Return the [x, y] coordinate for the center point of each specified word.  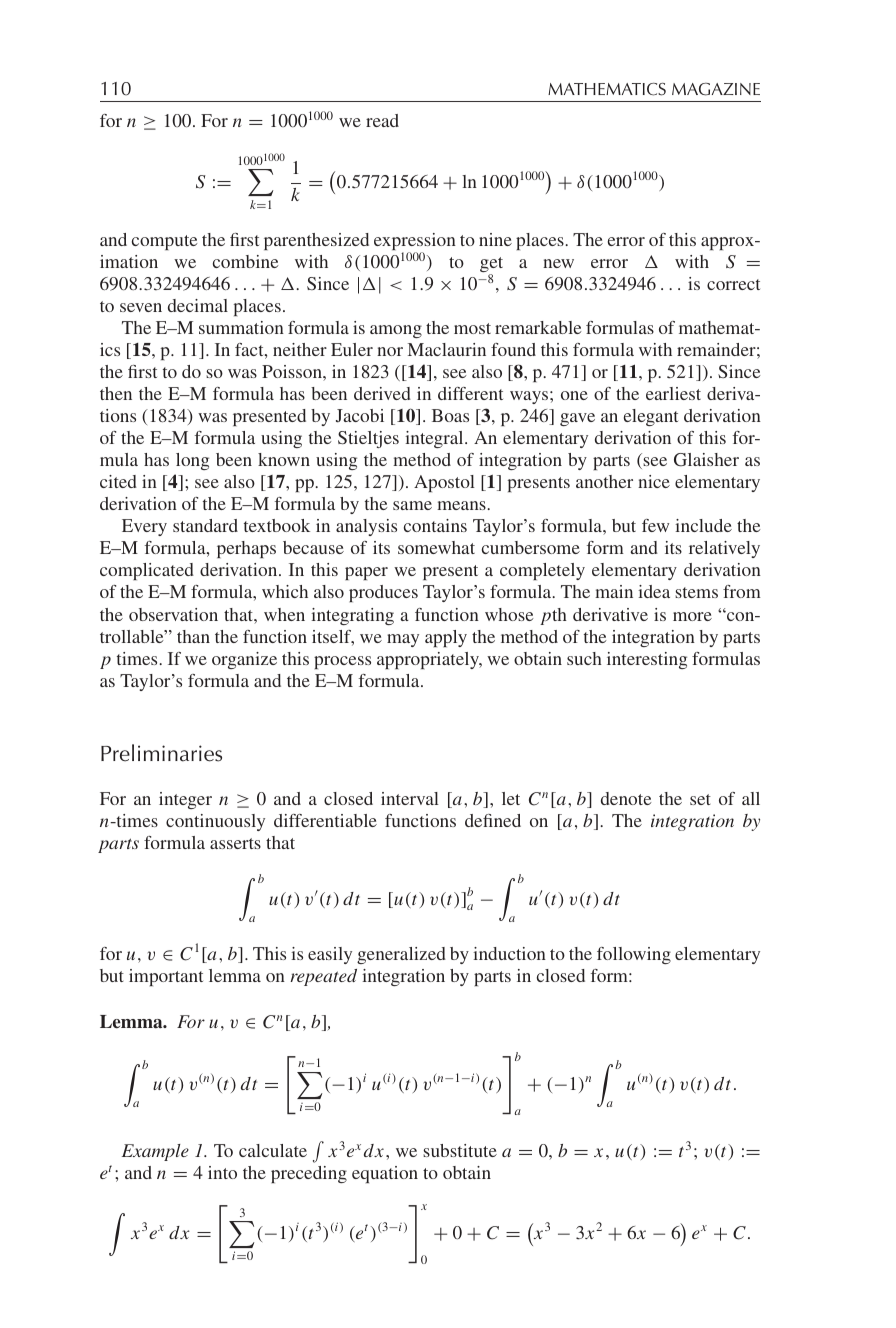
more [692, 616]
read [382, 120]
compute [164, 242]
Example [155, 1152]
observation [173, 614]
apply [446, 638]
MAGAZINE [716, 89]
